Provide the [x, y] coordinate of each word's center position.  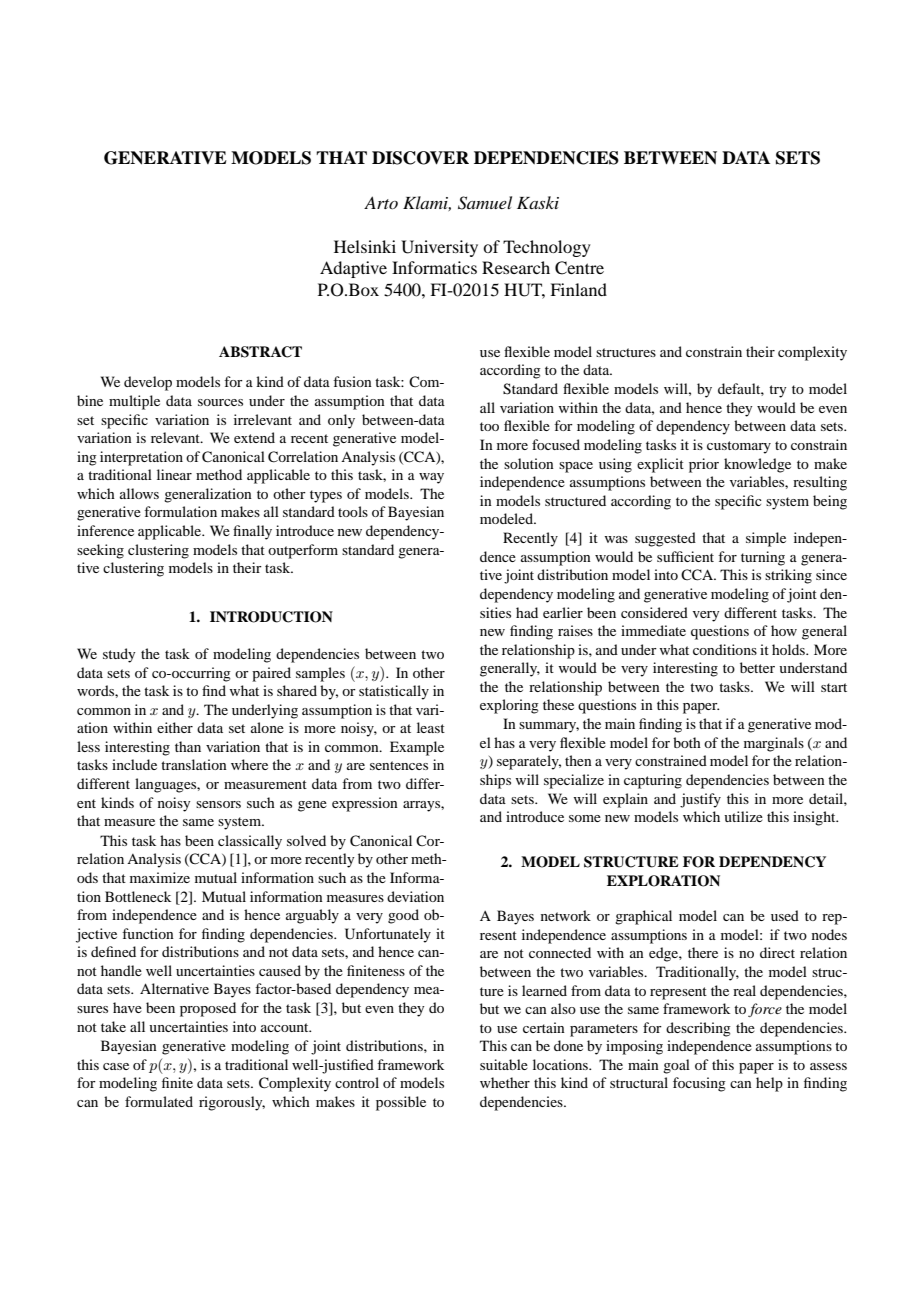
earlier [563, 612]
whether [505, 1082]
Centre [579, 268]
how [784, 630]
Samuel [485, 203]
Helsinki [365, 246]
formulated [159, 1101]
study [119, 655]
